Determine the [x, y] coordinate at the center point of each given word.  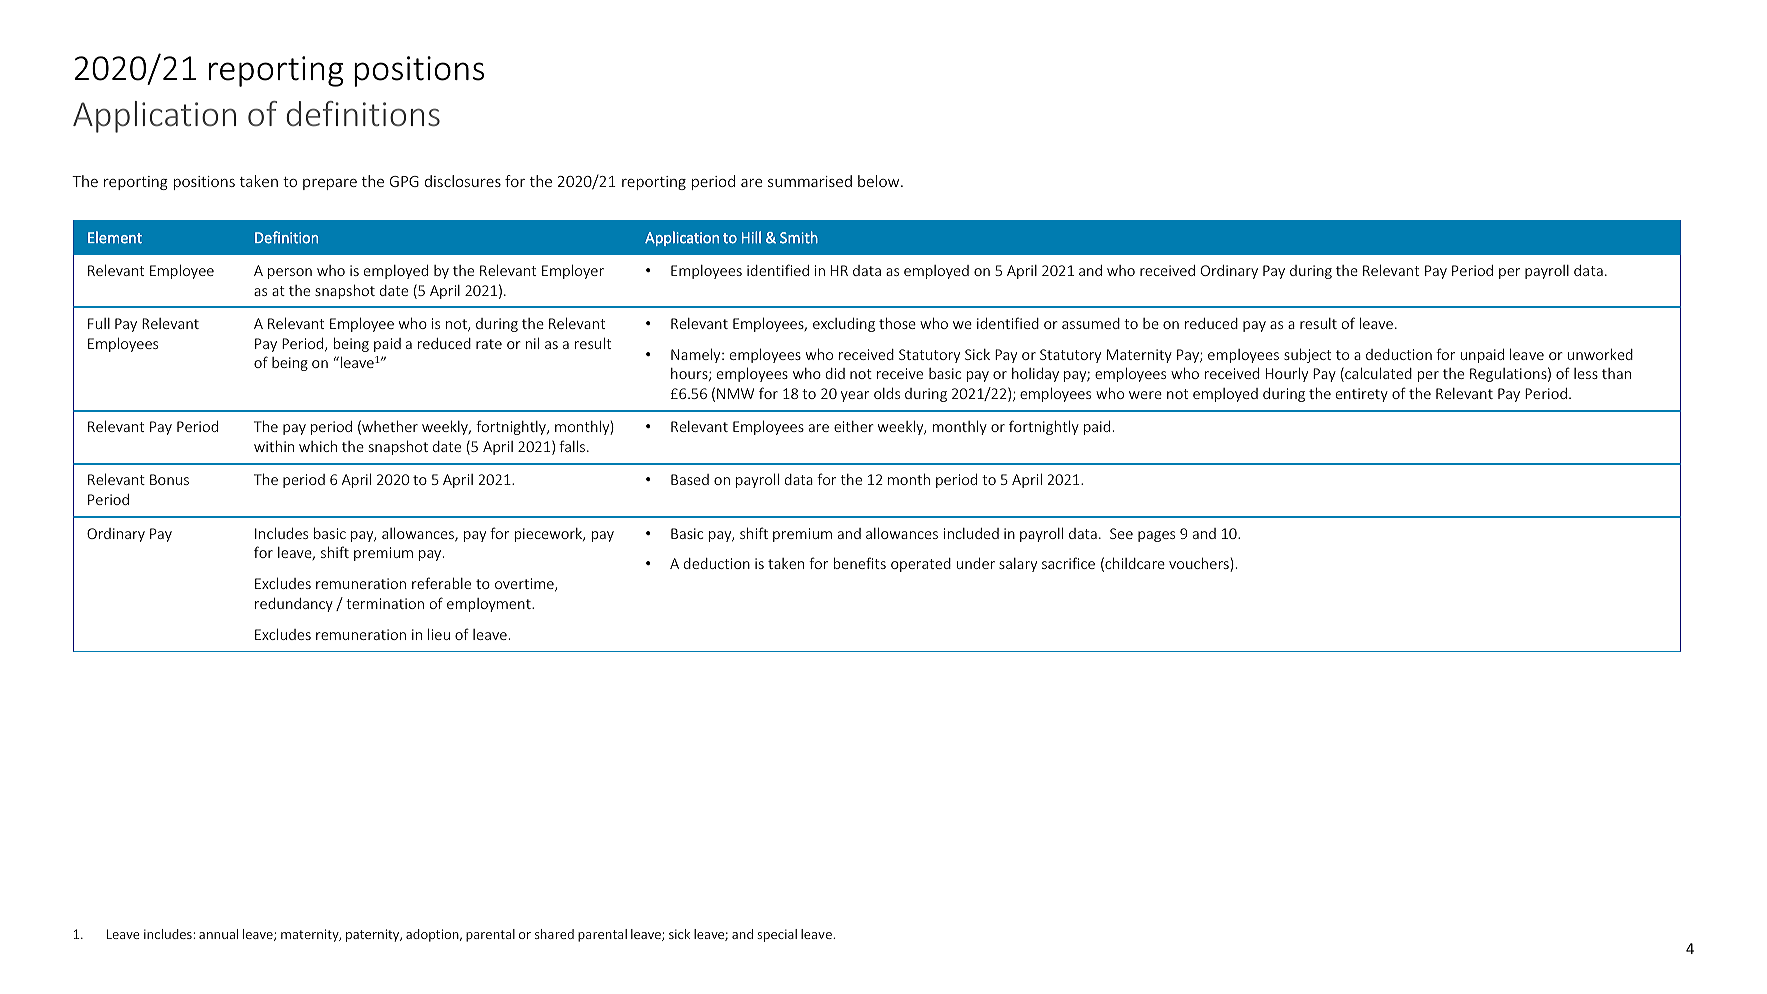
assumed [1091, 323]
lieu [439, 634]
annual [218, 934]
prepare [330, 184]
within [274, 446]
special [777, 935]
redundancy [294, 605]
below [880, 181]
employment [490, 605]
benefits [860, 563]
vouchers [1200, 564]
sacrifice [1068, 563]
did [835, 373]
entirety [1362, 395]
